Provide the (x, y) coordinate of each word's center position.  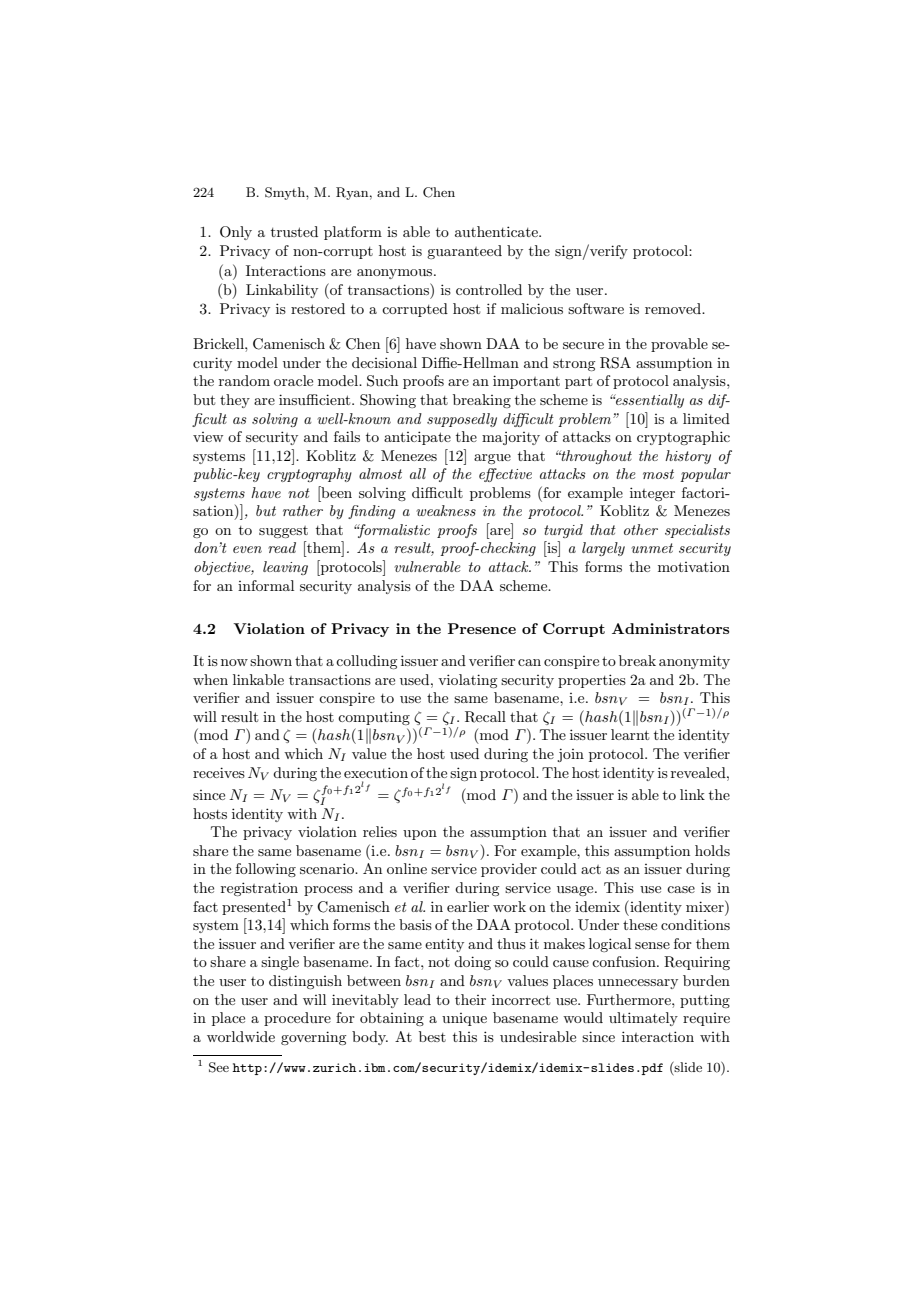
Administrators (670, 628)
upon (420, 835)
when (210, 679)
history (688, 457)
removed (674, 308)
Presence (482, 628)
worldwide (241, 1036)
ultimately (643, 1019)
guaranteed (464, 252)
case (681, 889)
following (266, 870)
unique (464, 1019)
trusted (294, 231)
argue (492, 459)
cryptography (309, 475)
